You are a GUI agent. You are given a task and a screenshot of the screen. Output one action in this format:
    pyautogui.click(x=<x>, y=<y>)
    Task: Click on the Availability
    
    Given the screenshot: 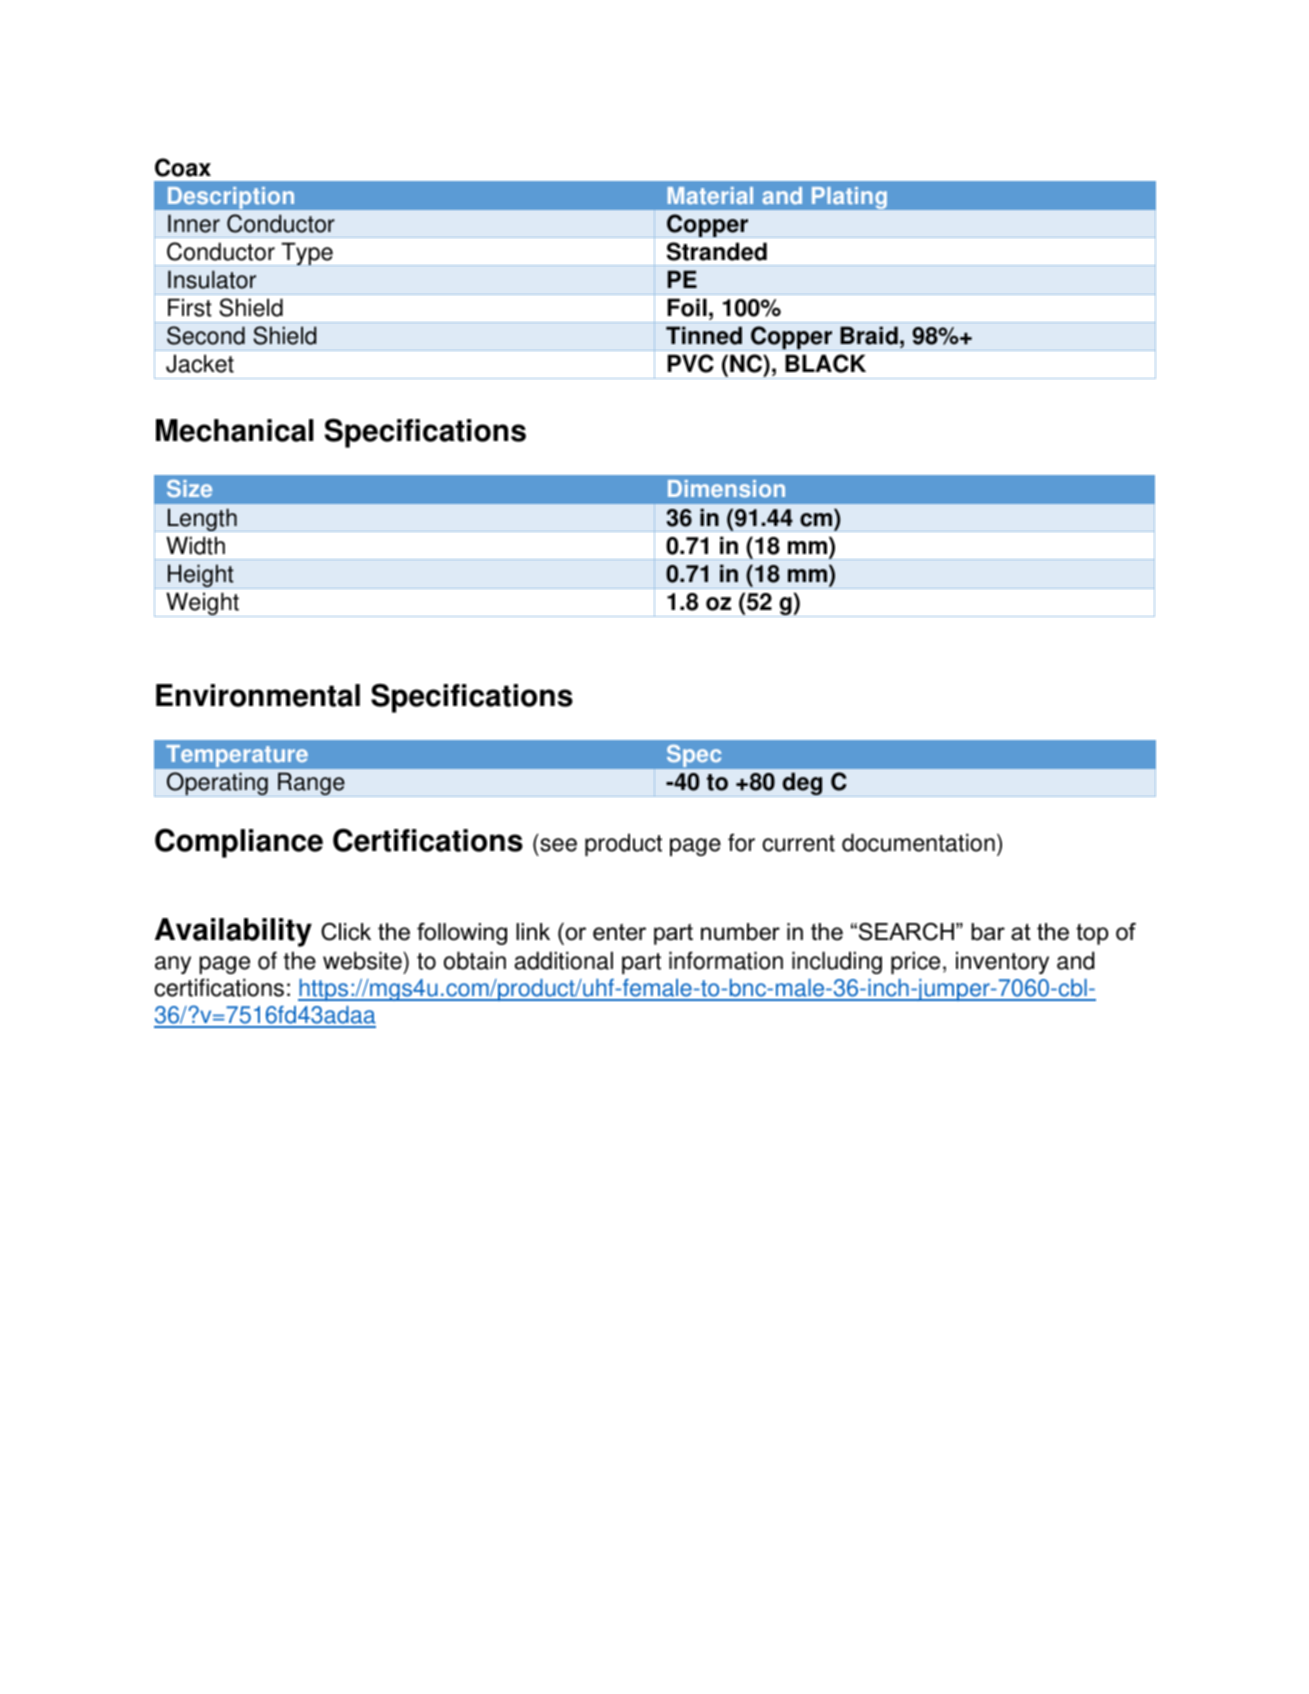 What is the action you would take?
    pyautogui.click(x=233, y=932)
